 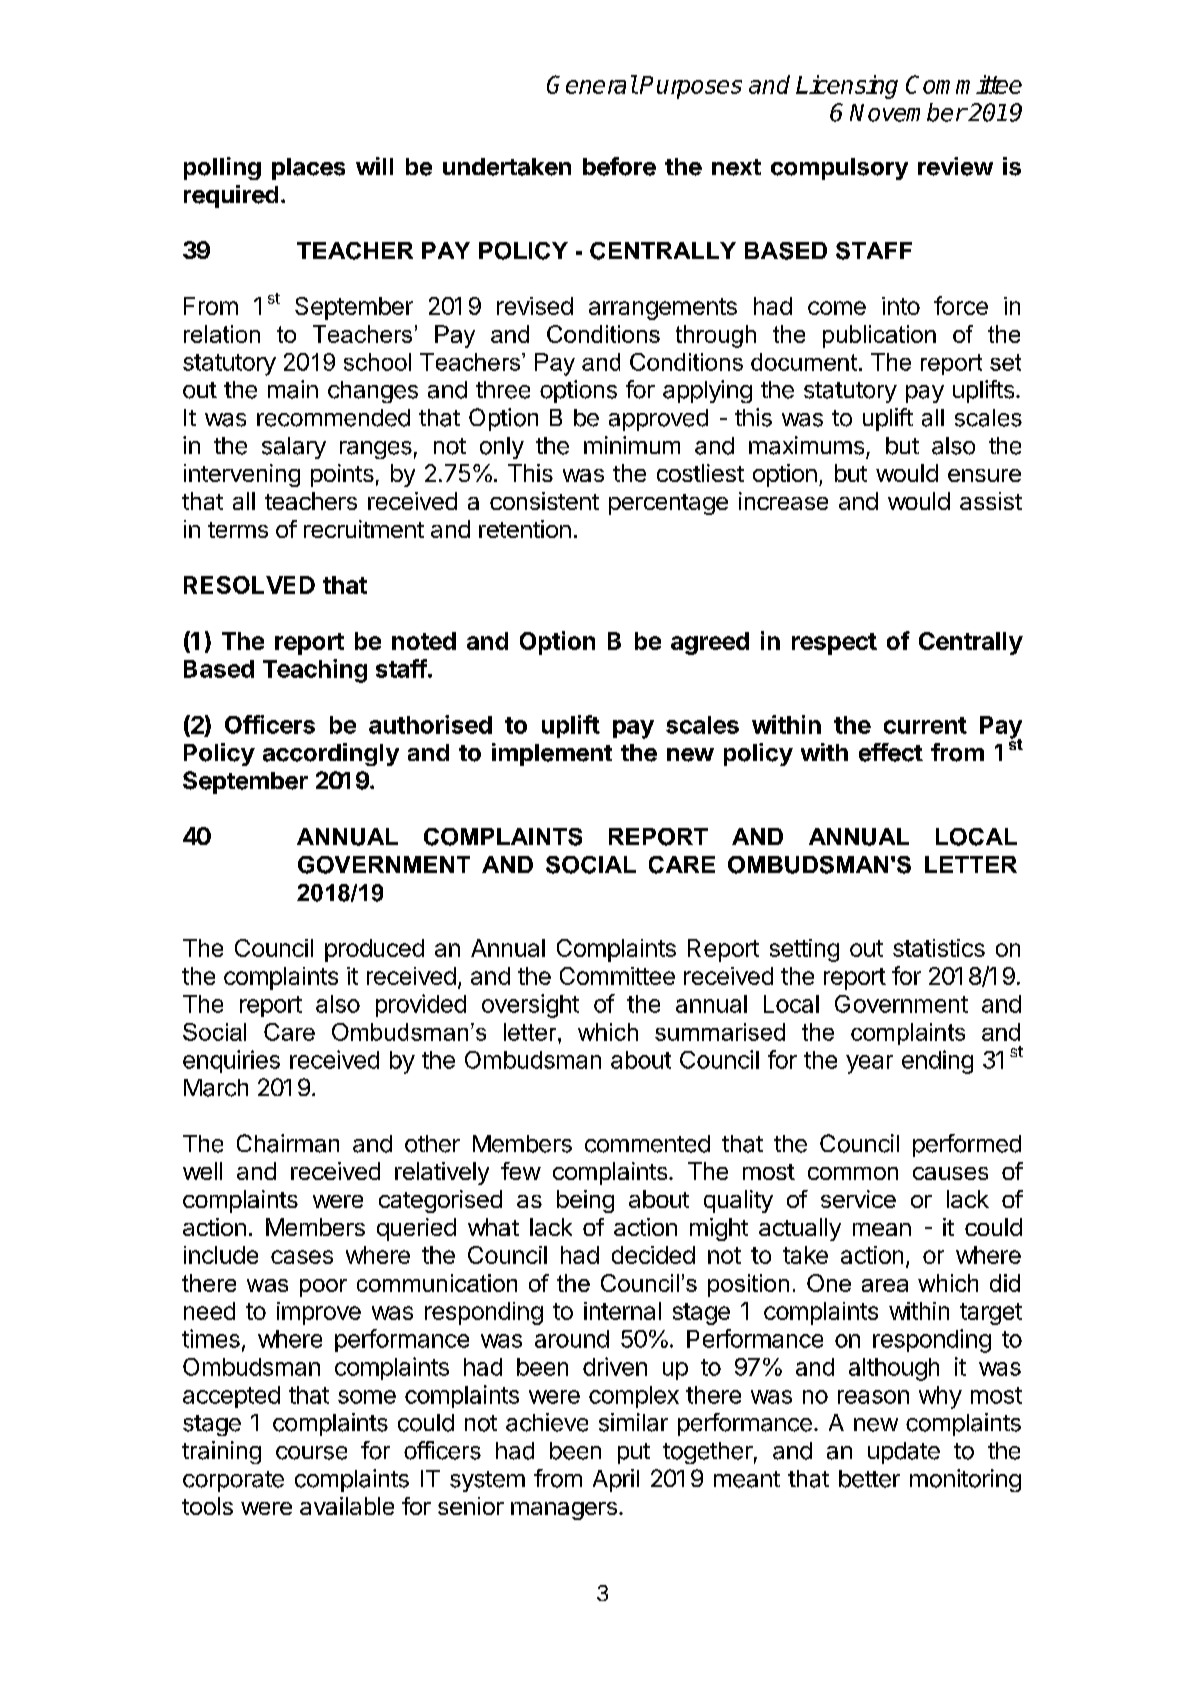 What do you see at coordinates (331, 754) in the image?
I see `accordingly` at bounding box center [331, 754].
